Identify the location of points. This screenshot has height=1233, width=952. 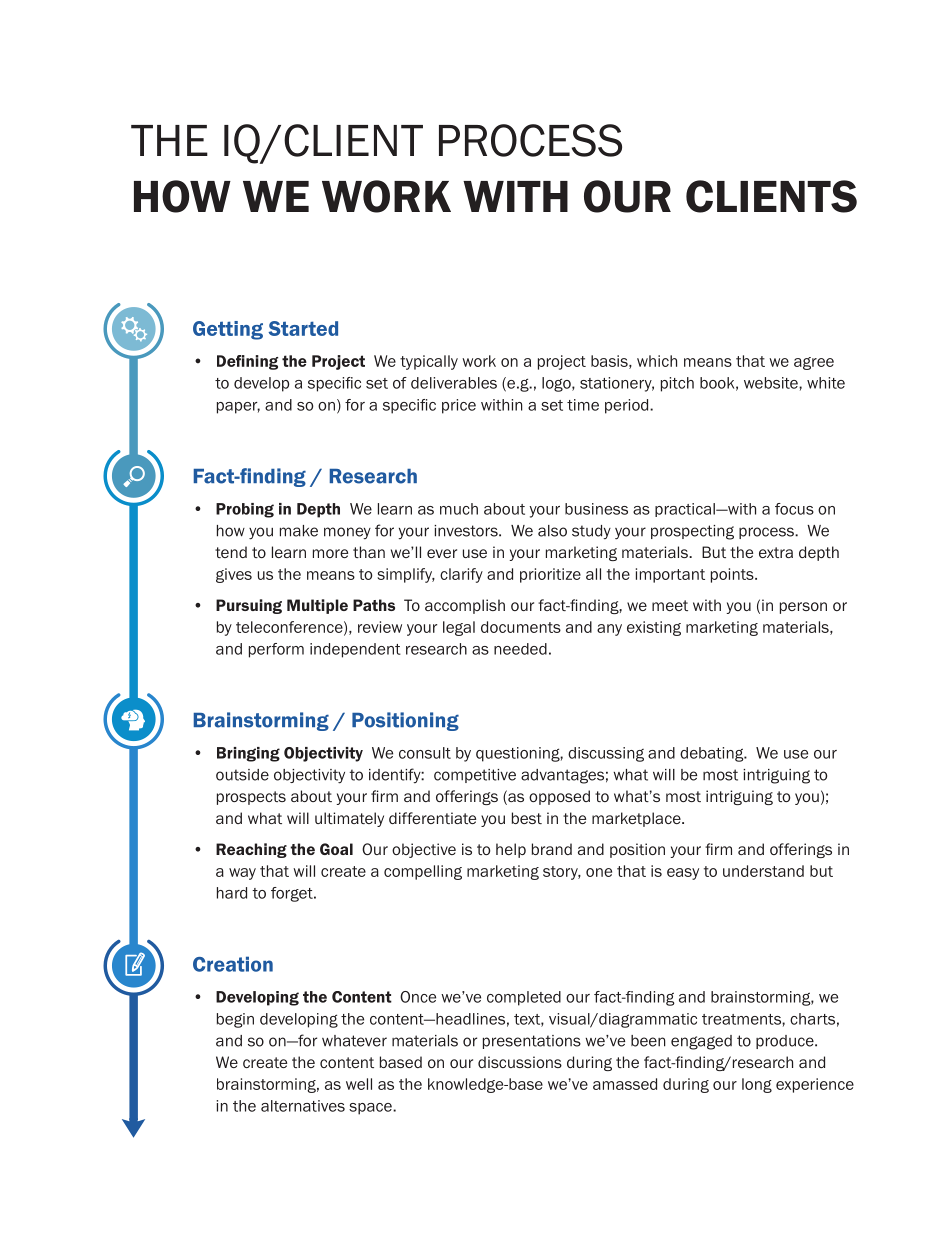
(733, 575).
